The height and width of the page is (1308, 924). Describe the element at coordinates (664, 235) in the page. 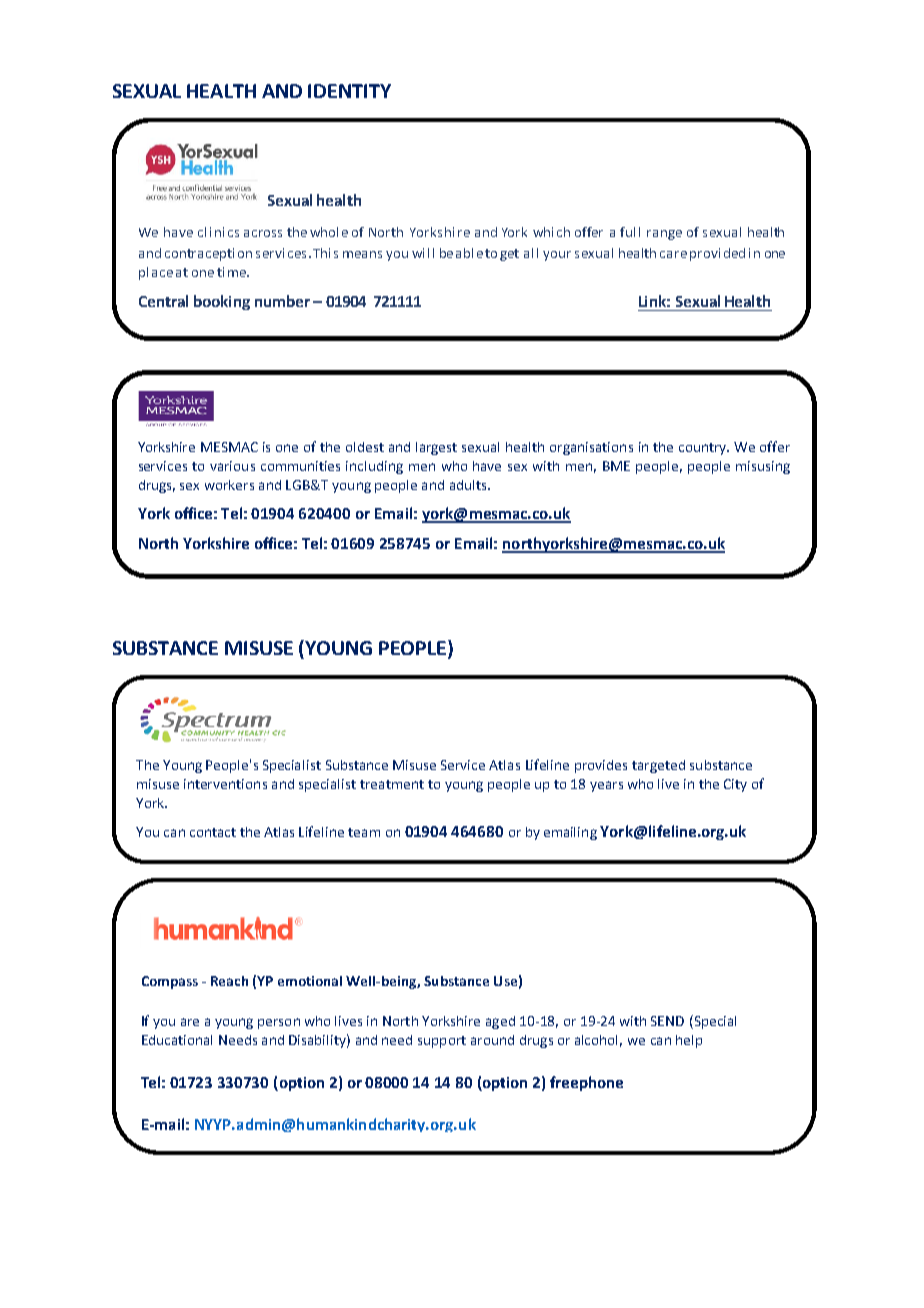

I see `range` at that location.
